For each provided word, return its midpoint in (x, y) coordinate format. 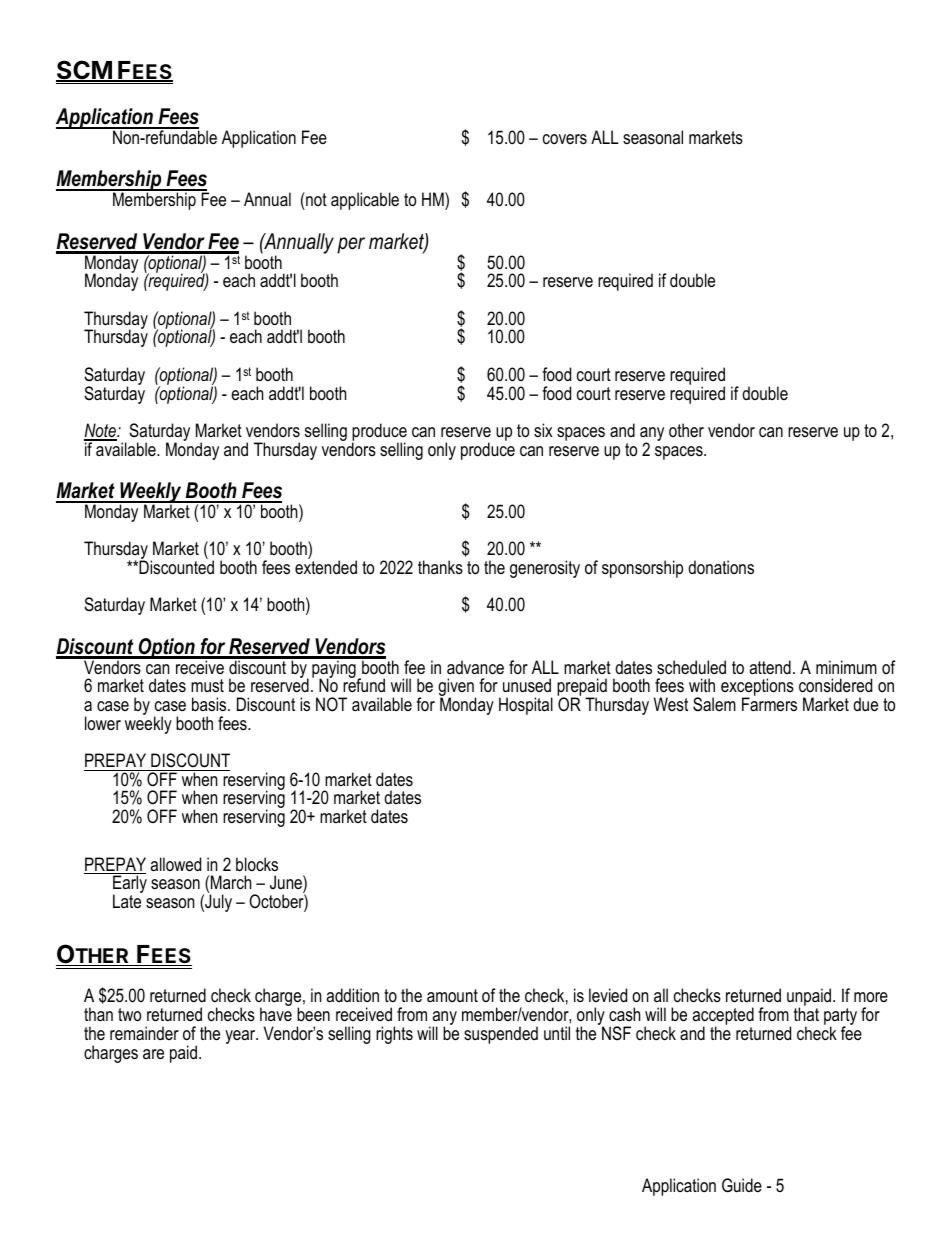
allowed (175, 864)
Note (101, 431)
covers (565, 139)
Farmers (769, 704)
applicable (365, 201)
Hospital (526, 706)
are (153, 1054)
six (543, 430)
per (351, 245)
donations (721, 567)
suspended (501, 1035)
